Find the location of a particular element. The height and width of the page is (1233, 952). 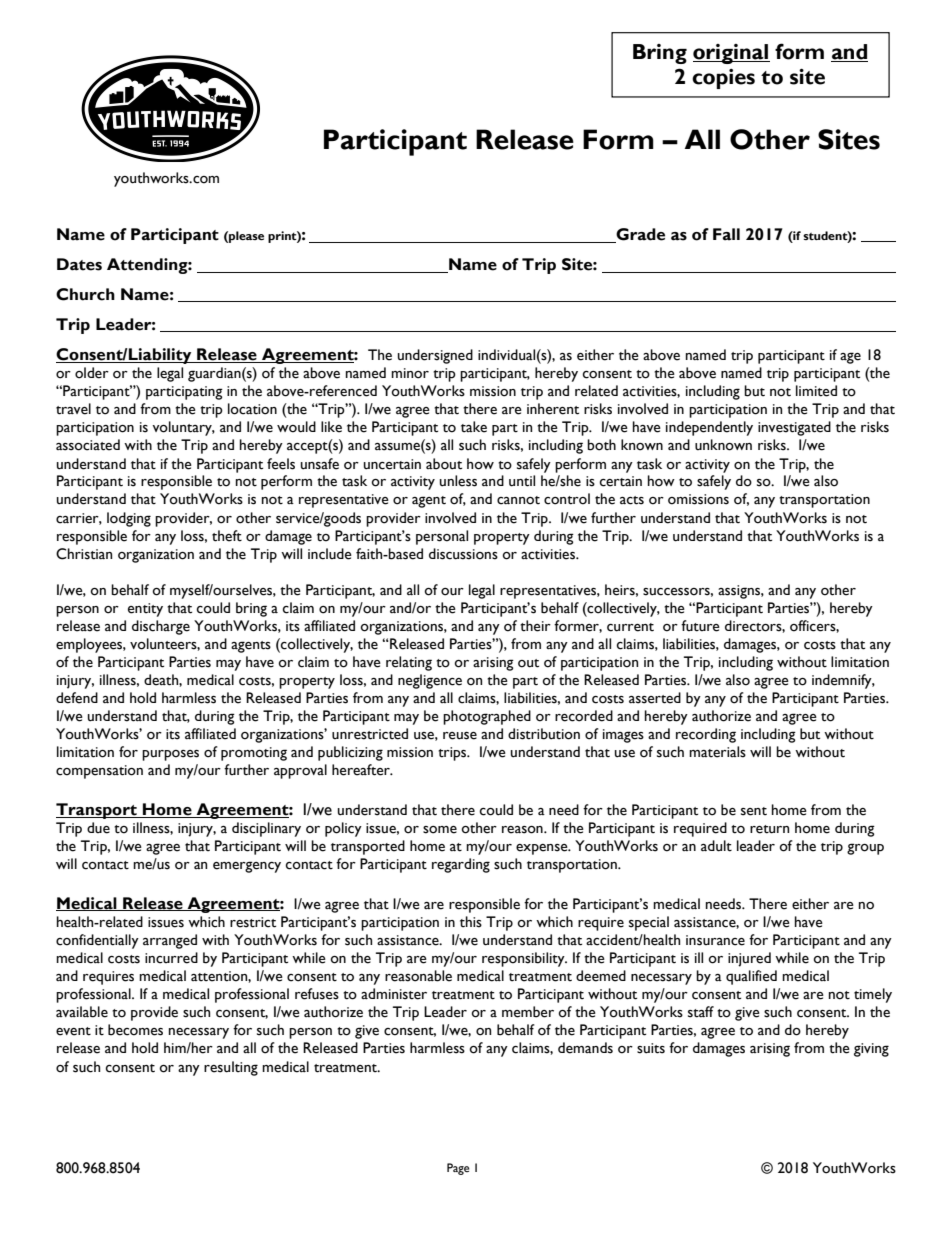

return is located at coordinates (769, 829).
